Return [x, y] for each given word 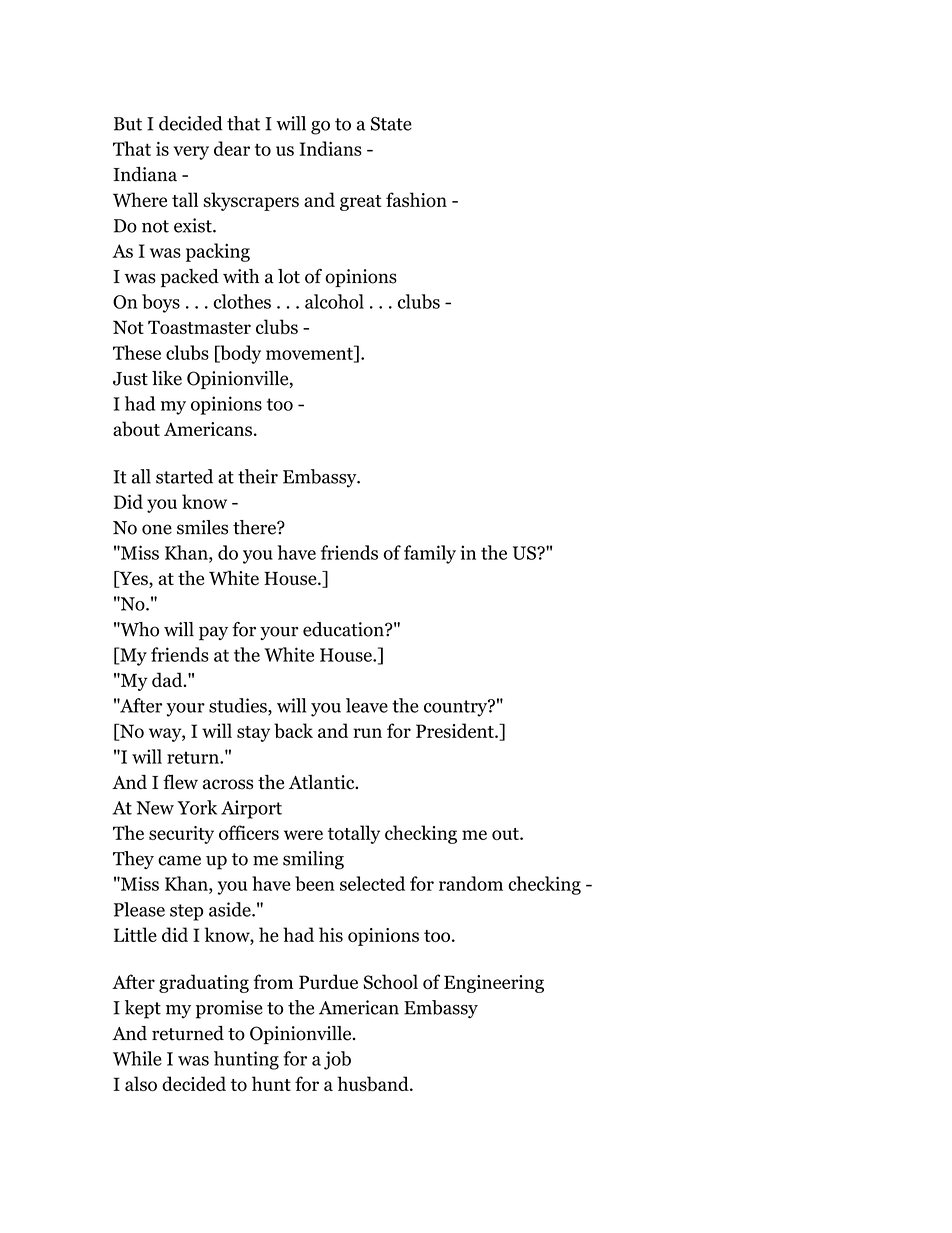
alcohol [334, 301]
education [344, 629]
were [303, 835]
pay [213, 633]
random [471, 883]
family [430, 554]
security [181, 835]
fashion [416, 199]
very [191, 153]
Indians [330, 148]
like [167, 378]
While [137, 1058]
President [456, 730]
